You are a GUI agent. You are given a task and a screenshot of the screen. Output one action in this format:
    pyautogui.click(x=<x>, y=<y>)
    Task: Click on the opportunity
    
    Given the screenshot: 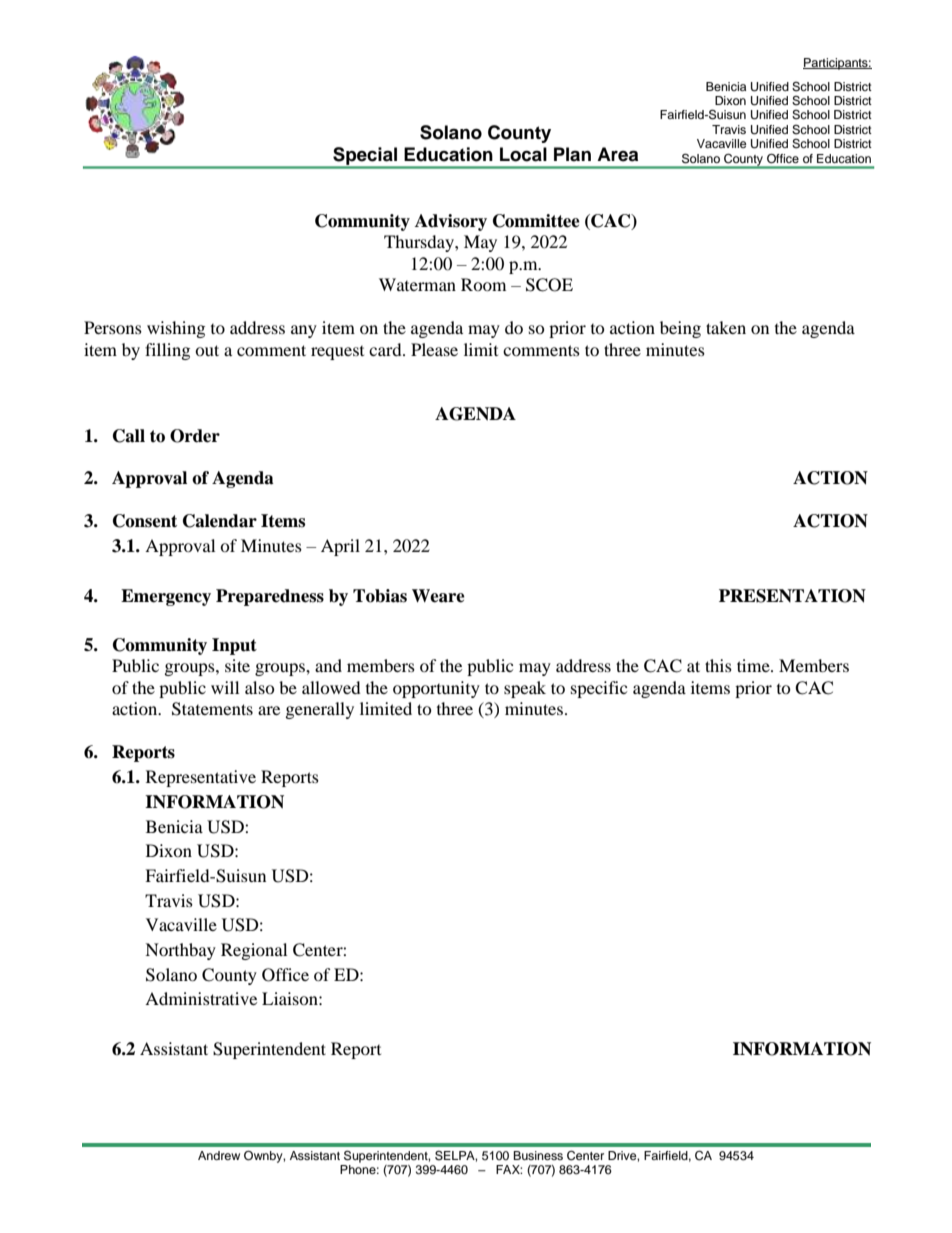 What is the action you would take?
    pyautogui.click(x=436, y=689)
